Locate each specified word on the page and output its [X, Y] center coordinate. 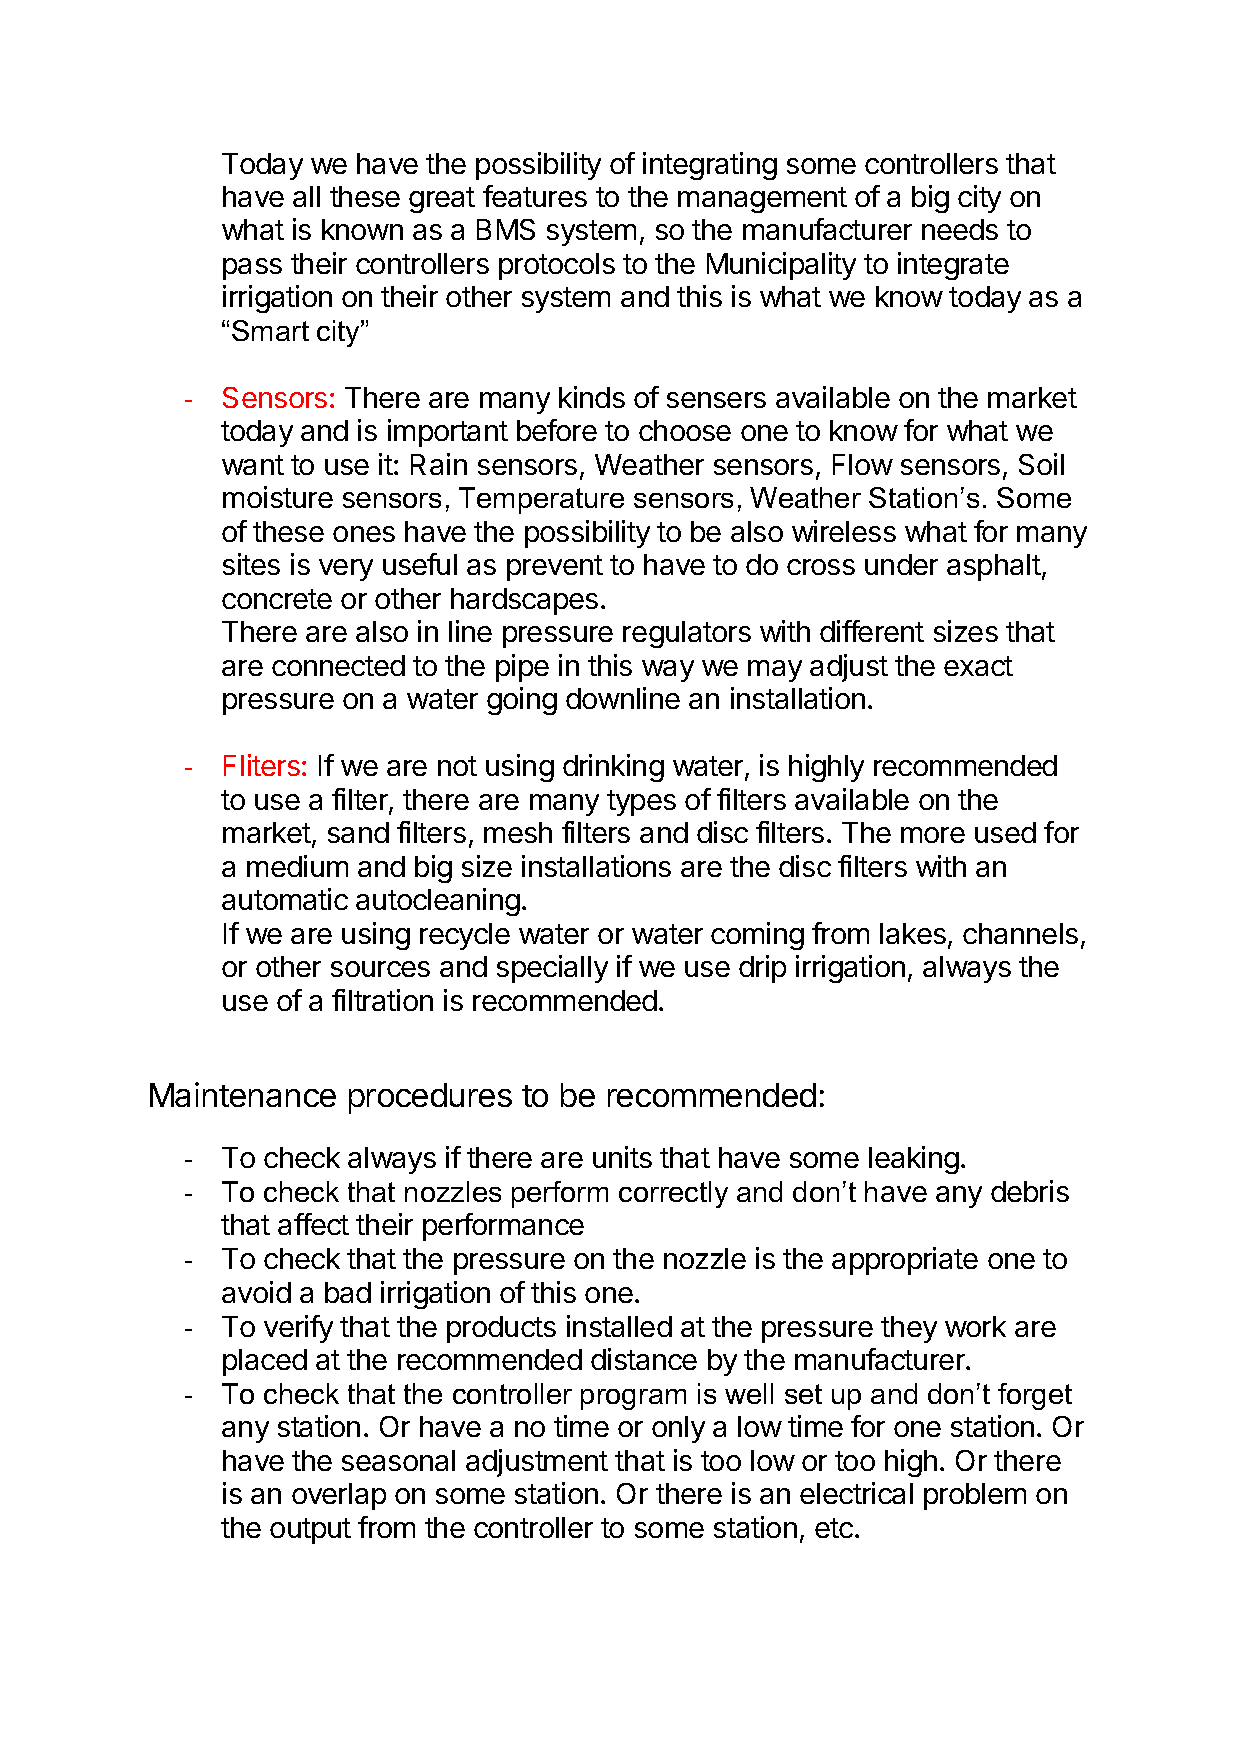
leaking [914, 1160]
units [622, 1157]
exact [978, 666]
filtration [382, 1000]
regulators [687, 634]
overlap [339, 1496]
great [442, 200]
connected [338, 665]
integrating [710, 166]
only [678, 1429]
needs [960, 229]
